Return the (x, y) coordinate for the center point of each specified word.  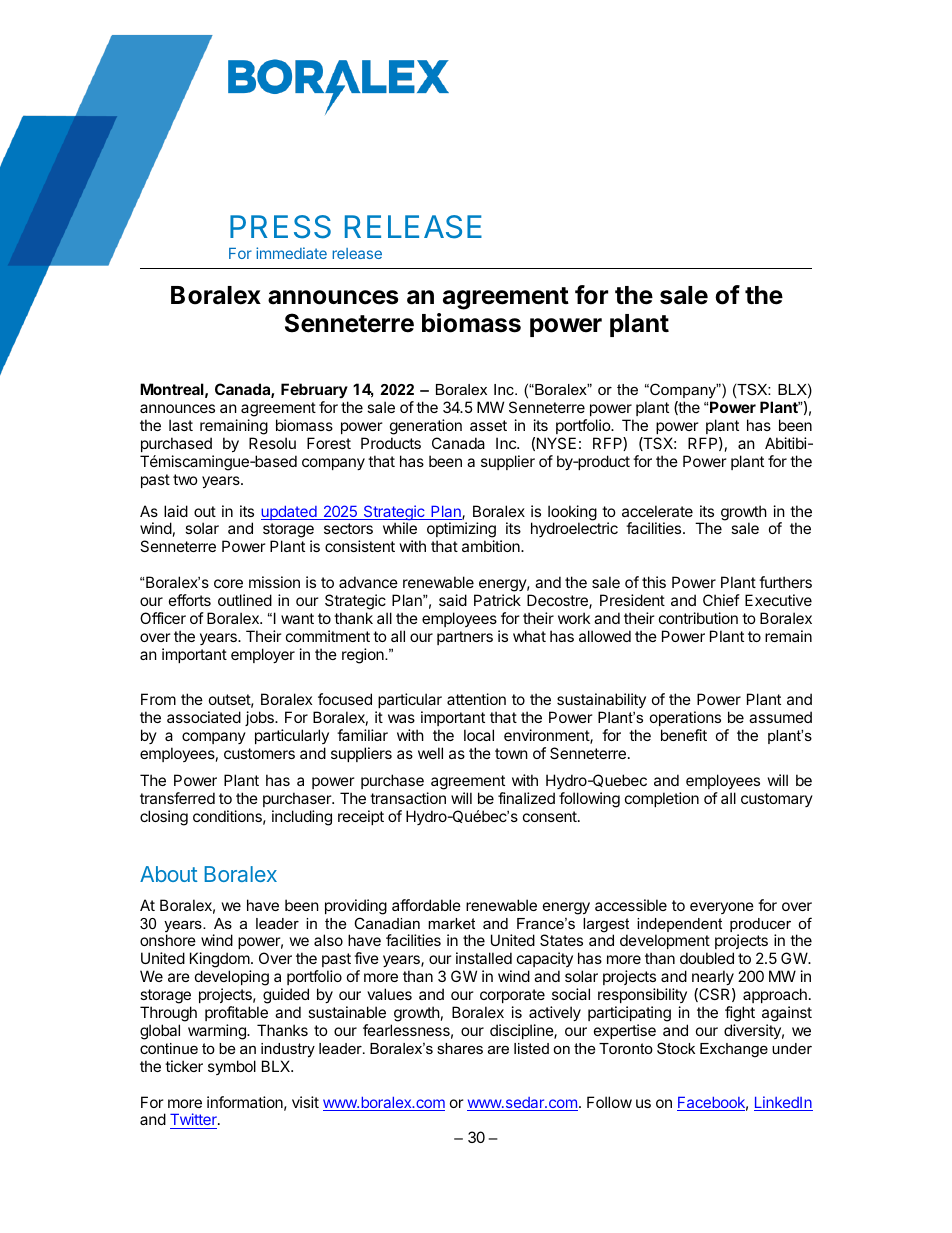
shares (460, 1048)
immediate (291, 253)
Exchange (734, 1050)
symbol (232, 1067)
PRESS (280, 227)
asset (488, 425)
